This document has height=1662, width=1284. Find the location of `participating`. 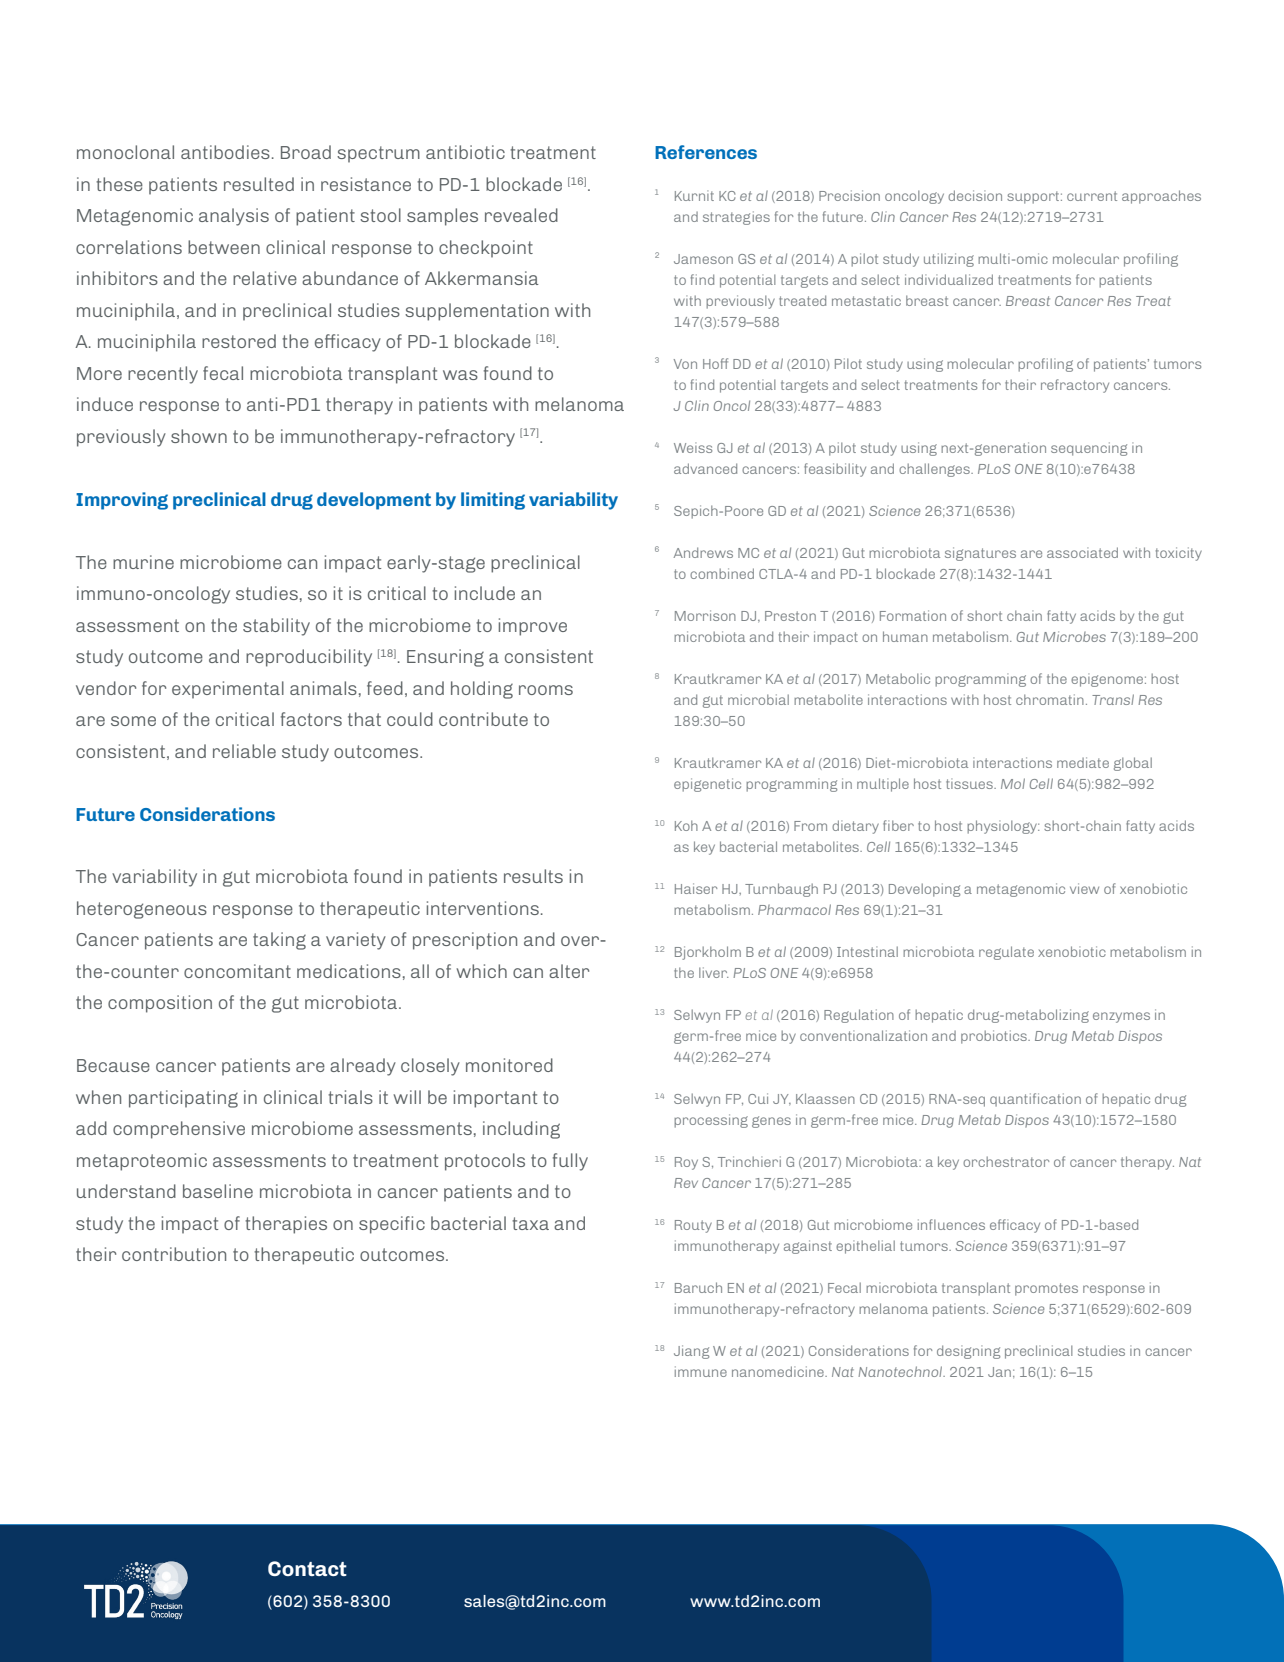

participating is located at coordinates (183, 1099).
